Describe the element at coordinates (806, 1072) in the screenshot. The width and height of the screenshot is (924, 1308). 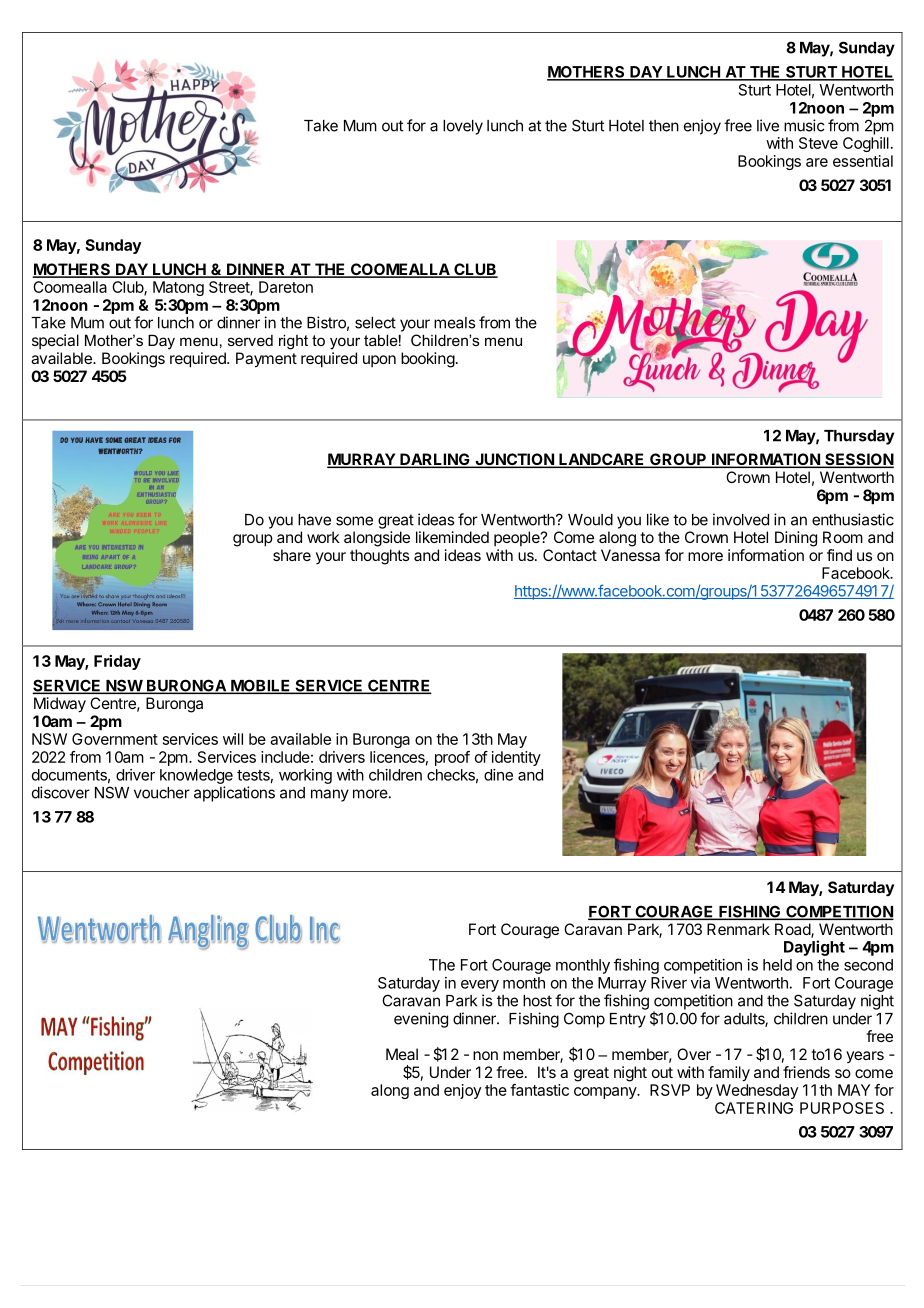
I see `friends` at that location.
